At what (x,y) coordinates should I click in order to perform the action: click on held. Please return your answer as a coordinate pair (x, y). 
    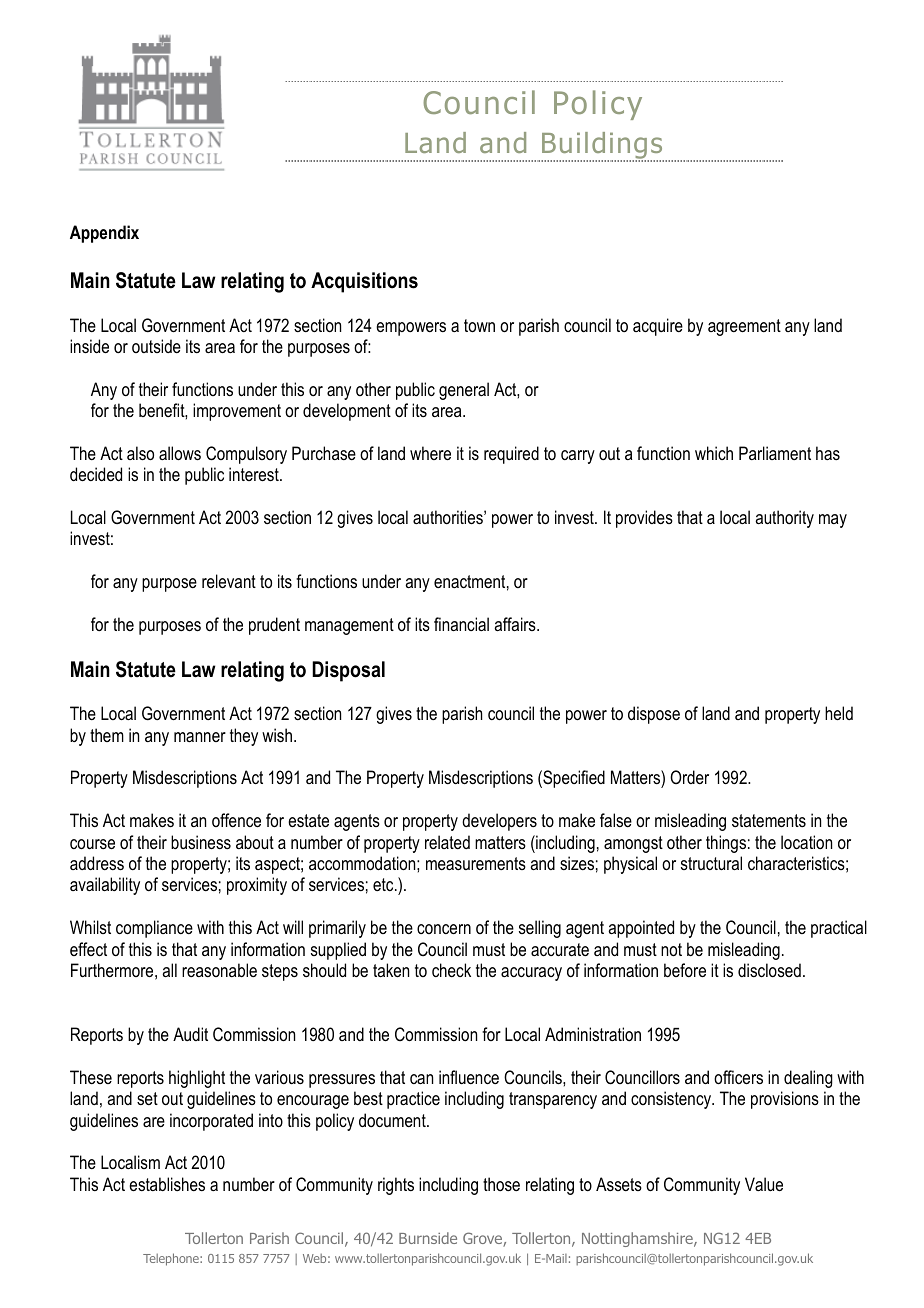
    Looking at the image, I should click on (839, 713).
